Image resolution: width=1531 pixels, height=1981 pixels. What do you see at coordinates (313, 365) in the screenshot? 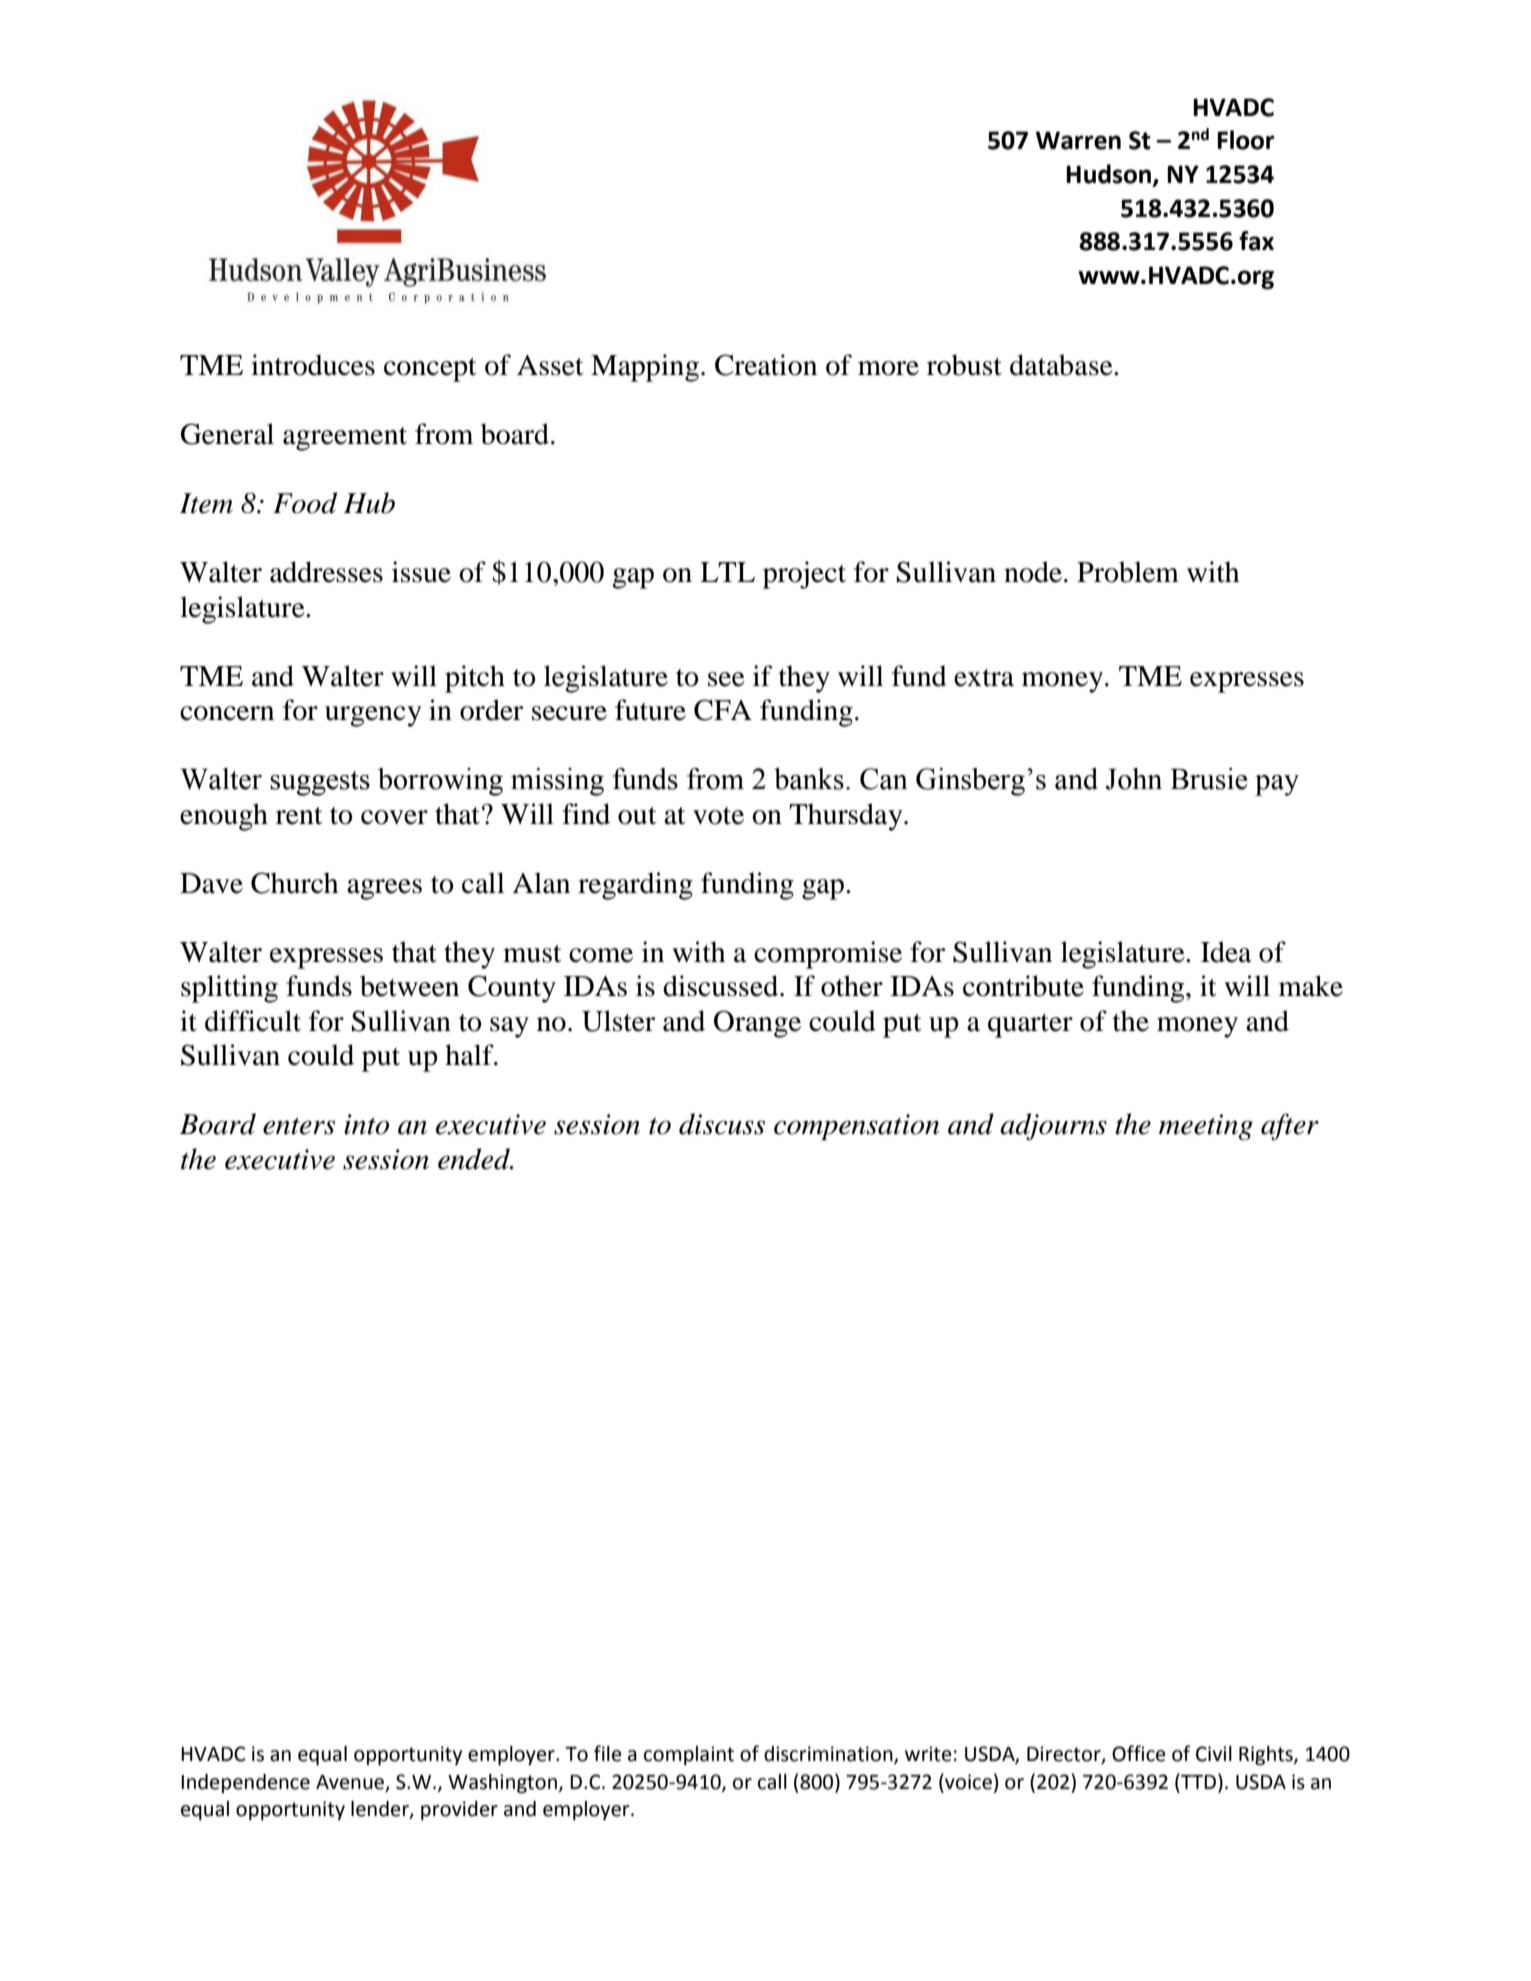
I see `introduces` at bounding box center [313, 365].
